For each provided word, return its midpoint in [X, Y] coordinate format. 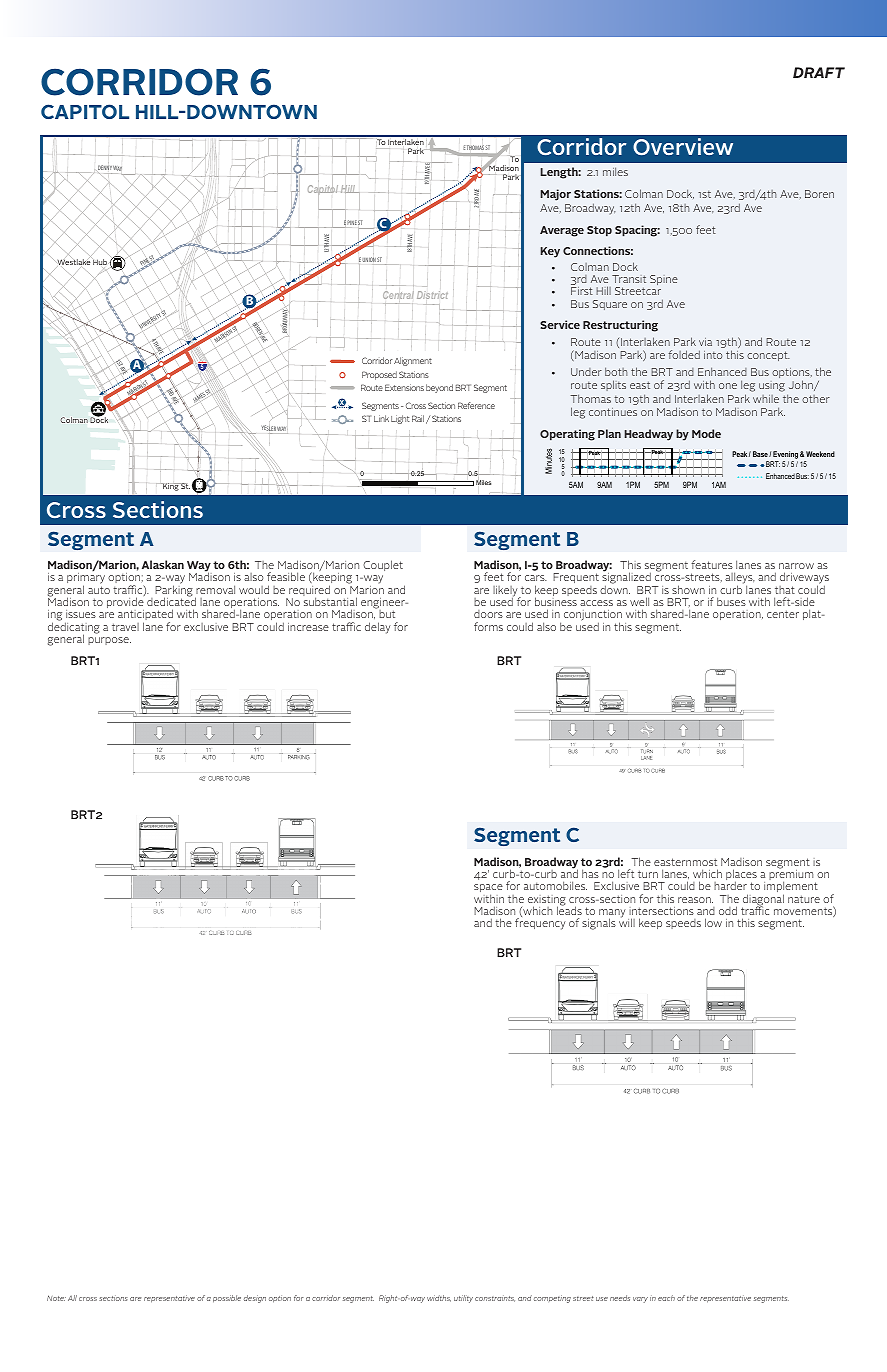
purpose [109, 641]
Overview [683, 146]
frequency [540, 924]
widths [439, 1298]
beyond [439, 388]
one [728, 386]
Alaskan [163, 564]
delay [377, 628]
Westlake [75, 262]
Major [556, 195]
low [713, 922]
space [488, 890]
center [783, 614]
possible [227, 1299]
